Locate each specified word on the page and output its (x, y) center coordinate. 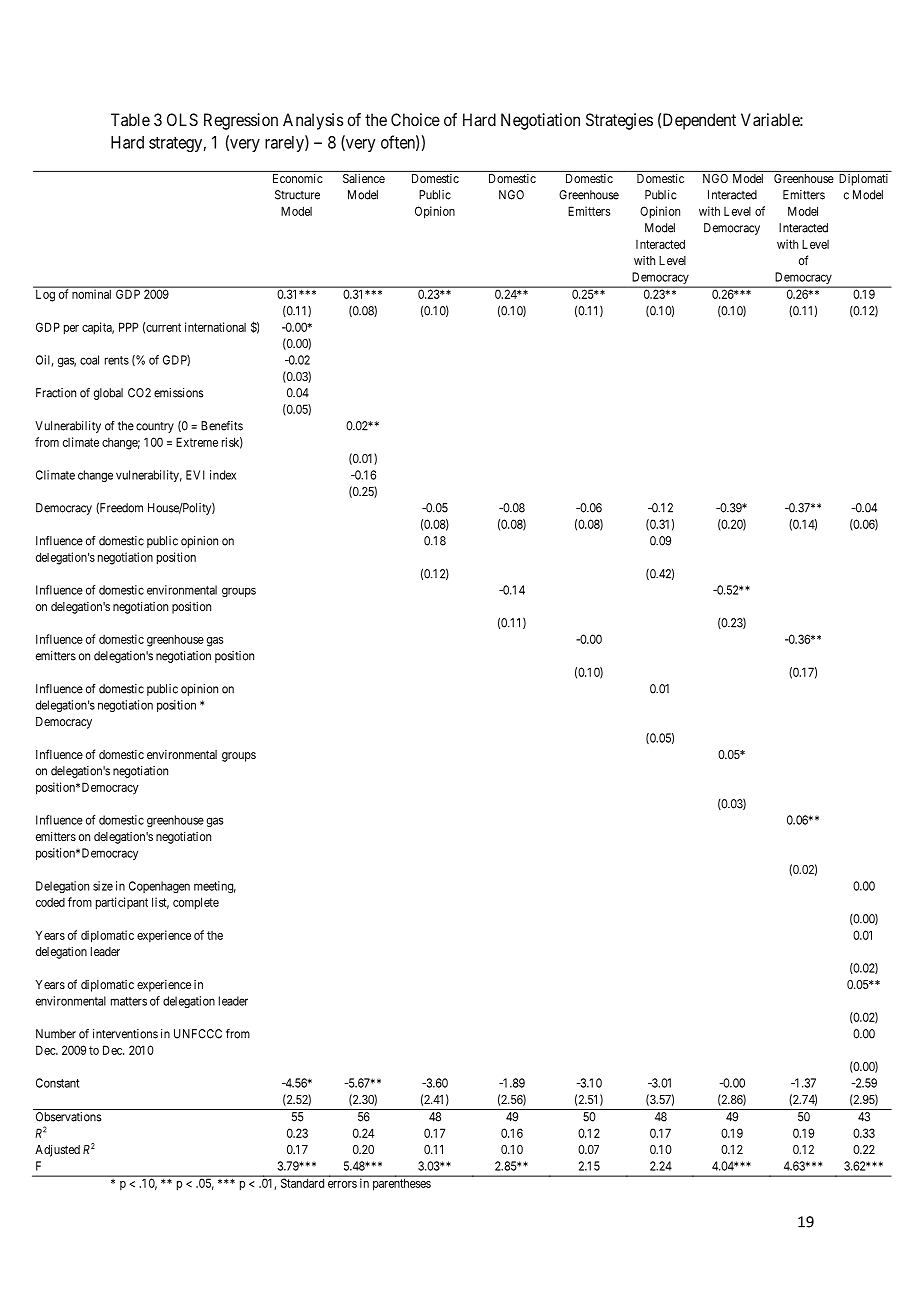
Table (130, 119)
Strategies (619, 121)
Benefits (222, 426)
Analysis (313, 121)
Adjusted (57, 1151)
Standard (302, 1183)
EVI (195, 475)
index (223, 475)
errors (342, 1184)
